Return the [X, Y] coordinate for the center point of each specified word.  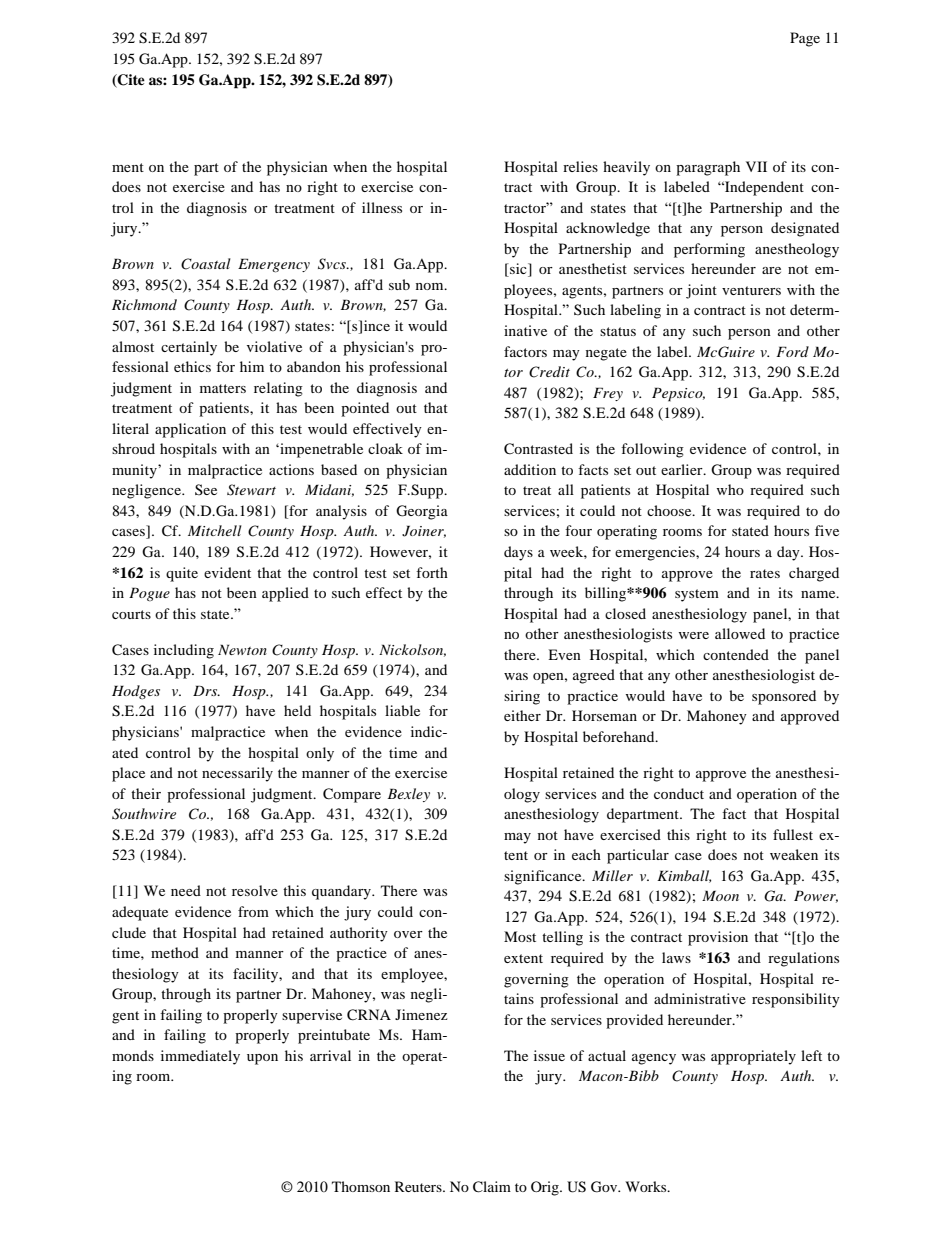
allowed [740, 633]
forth [432, 572]
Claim [492, 1187]
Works [647, 1186]
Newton [242, 649]
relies [580, 166]
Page [805, 39]
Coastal [206, 264]
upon [262, 1059]
